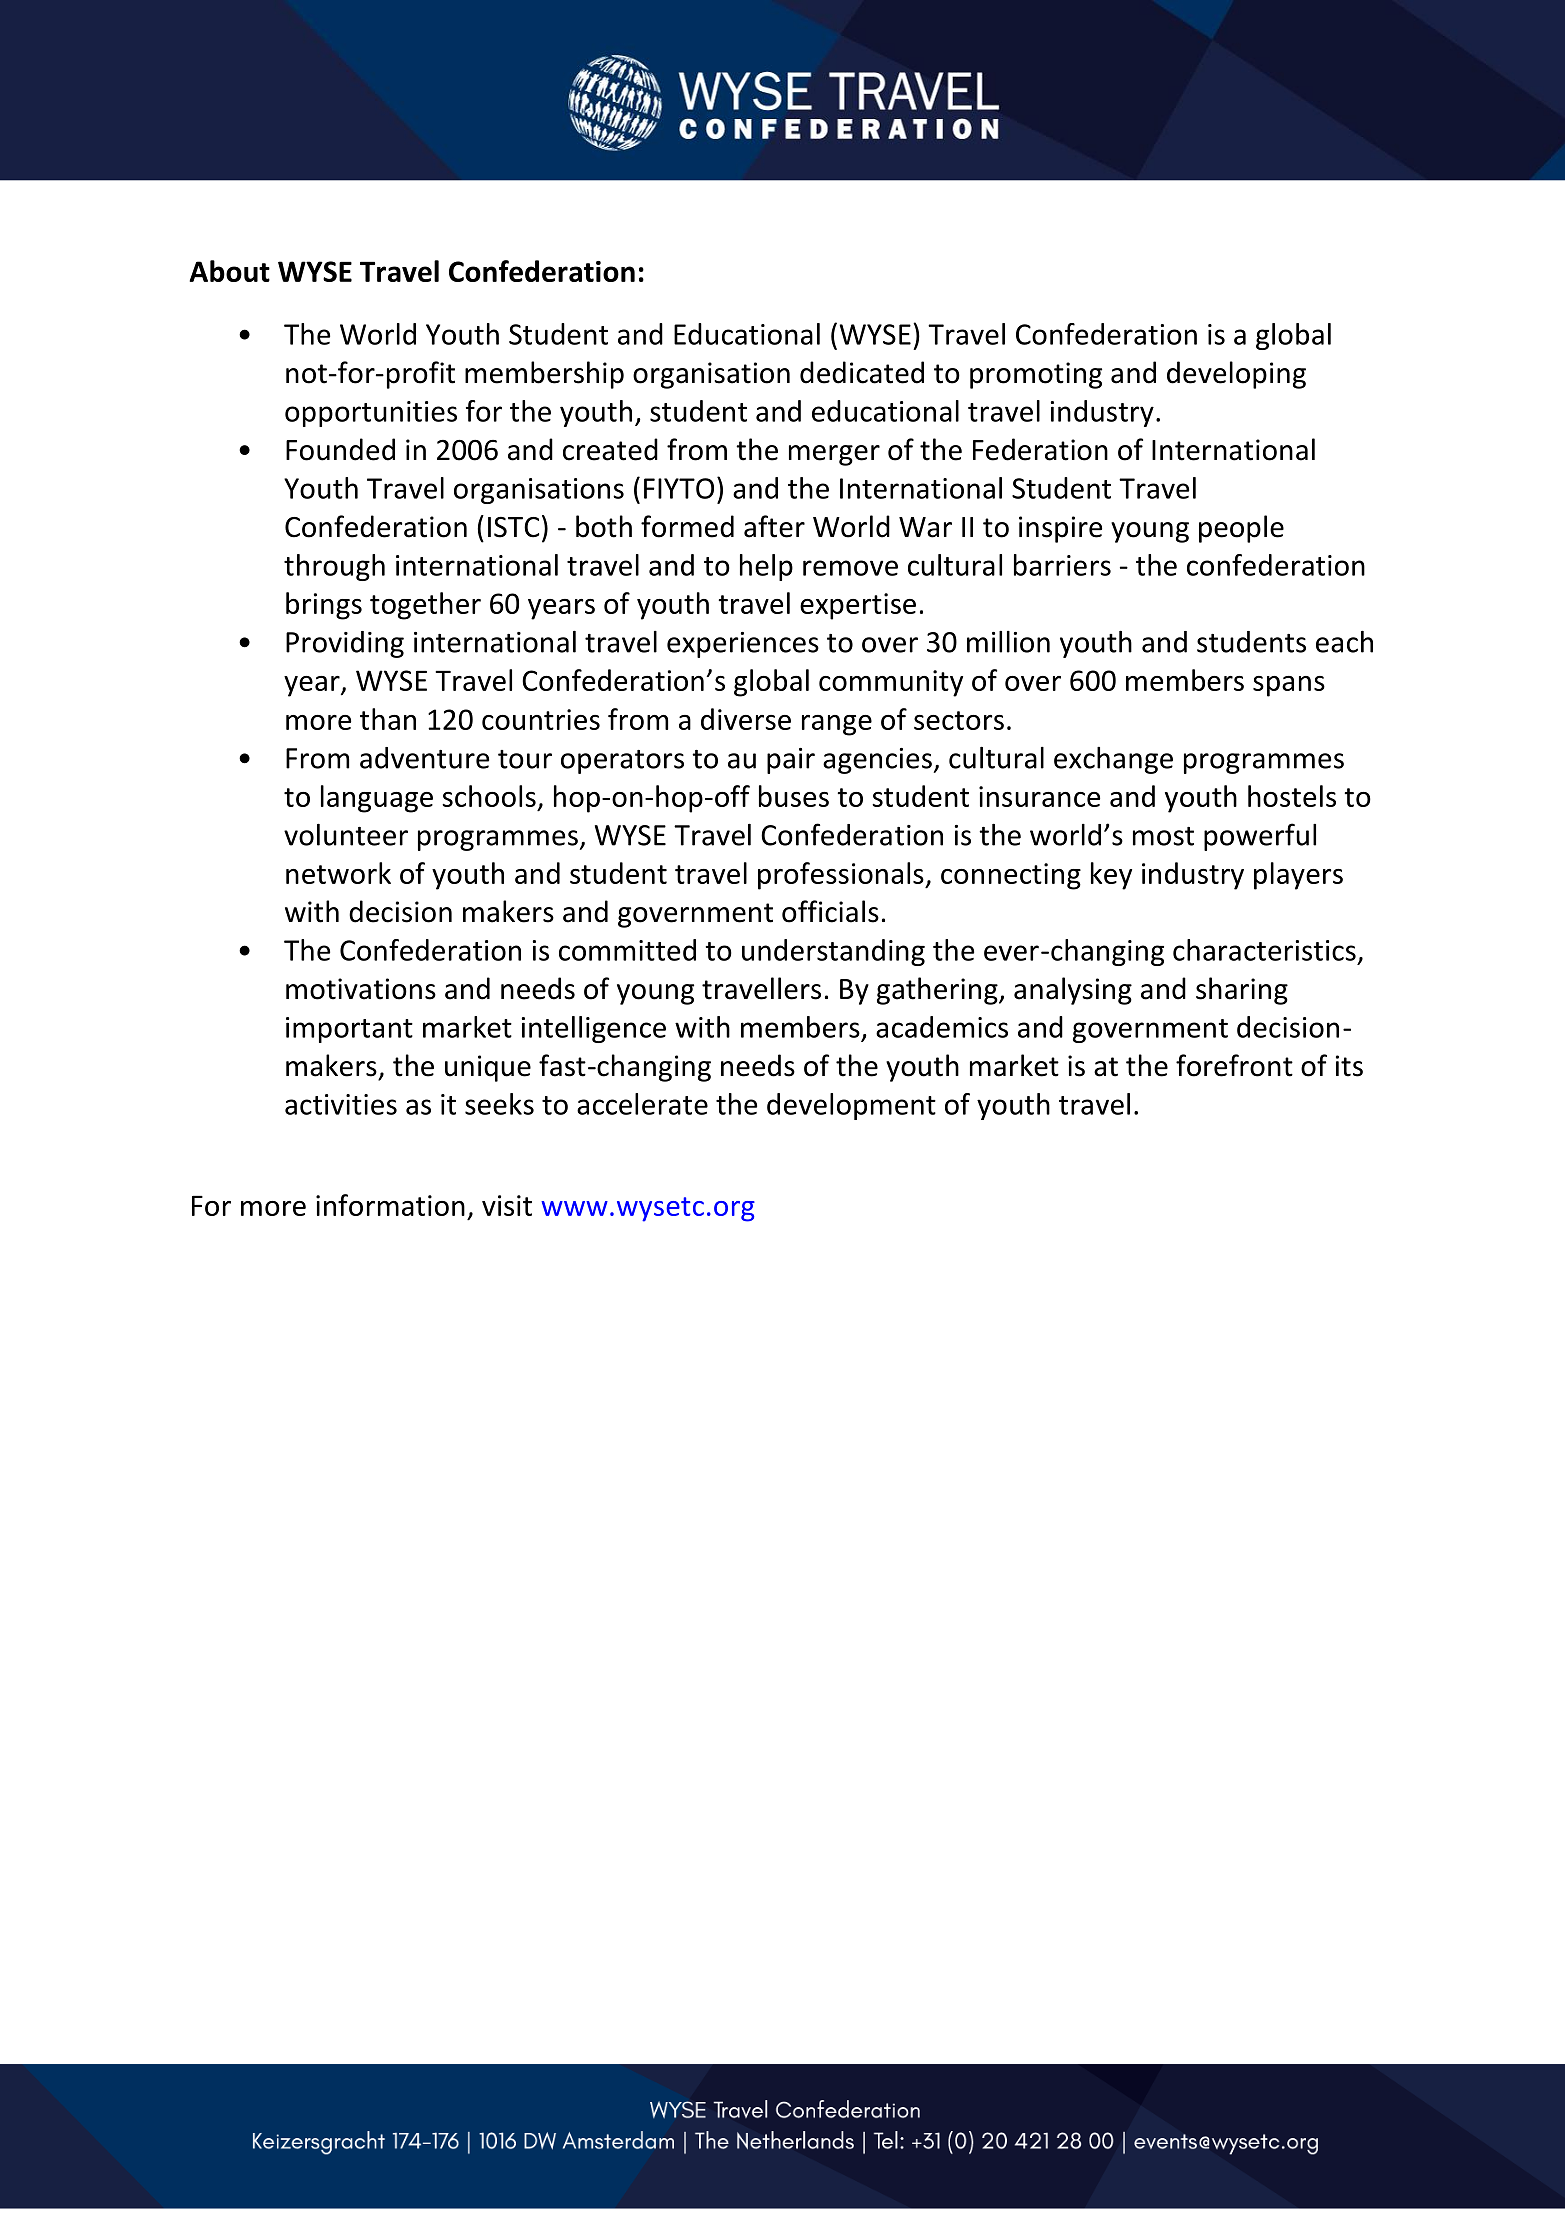 Image resolution: width=1565 pixels, height=2213 pixels. What do you see at coordinates (229, 271) in the document?
I see `About` at bounding box center [229, 271].
